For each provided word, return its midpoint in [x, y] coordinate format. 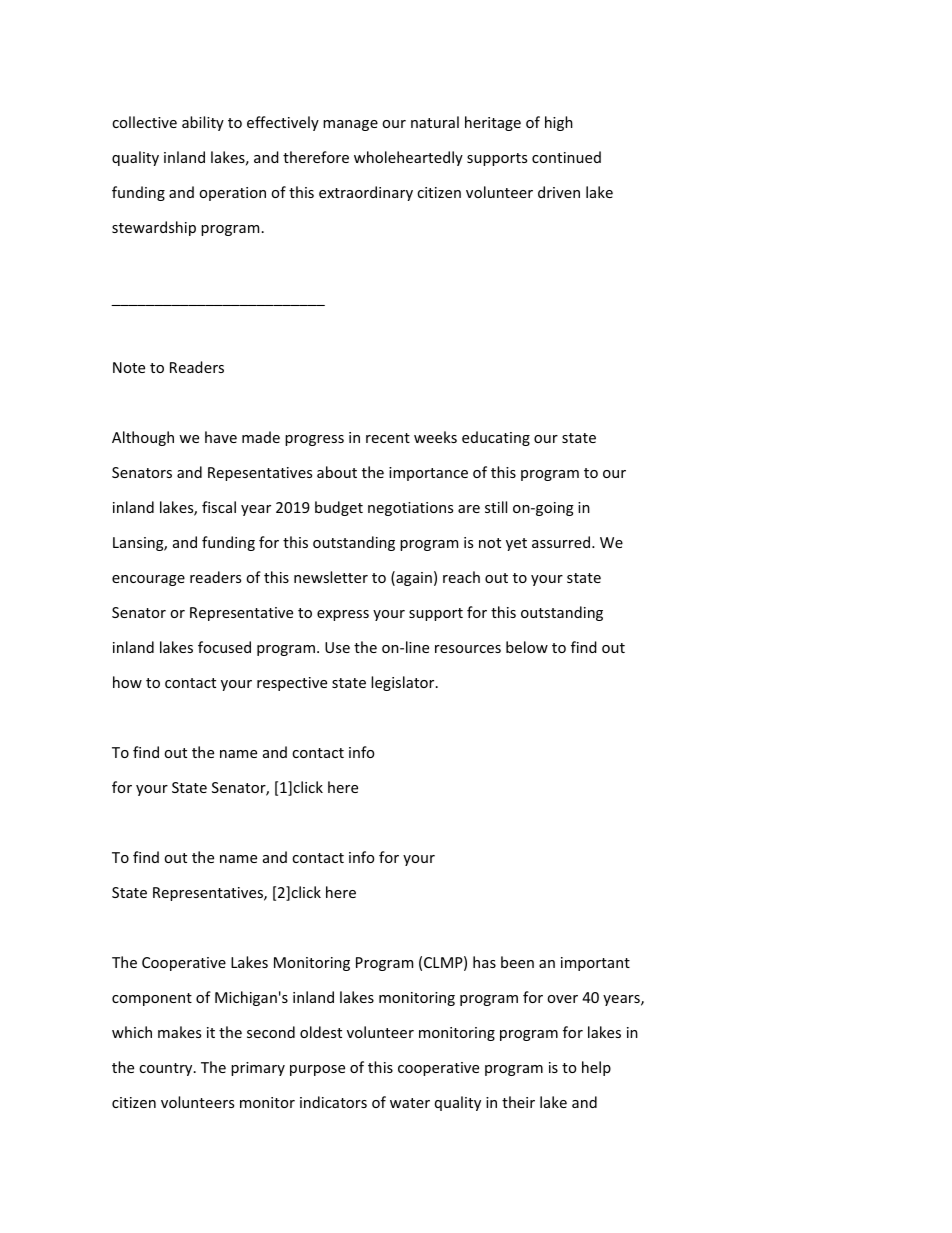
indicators [333, 1102]
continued [566, 157]
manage [350, 125]
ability [203, 123]
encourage [148, 580]
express [343, 615]
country [167, 1069]
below [527, 647]
